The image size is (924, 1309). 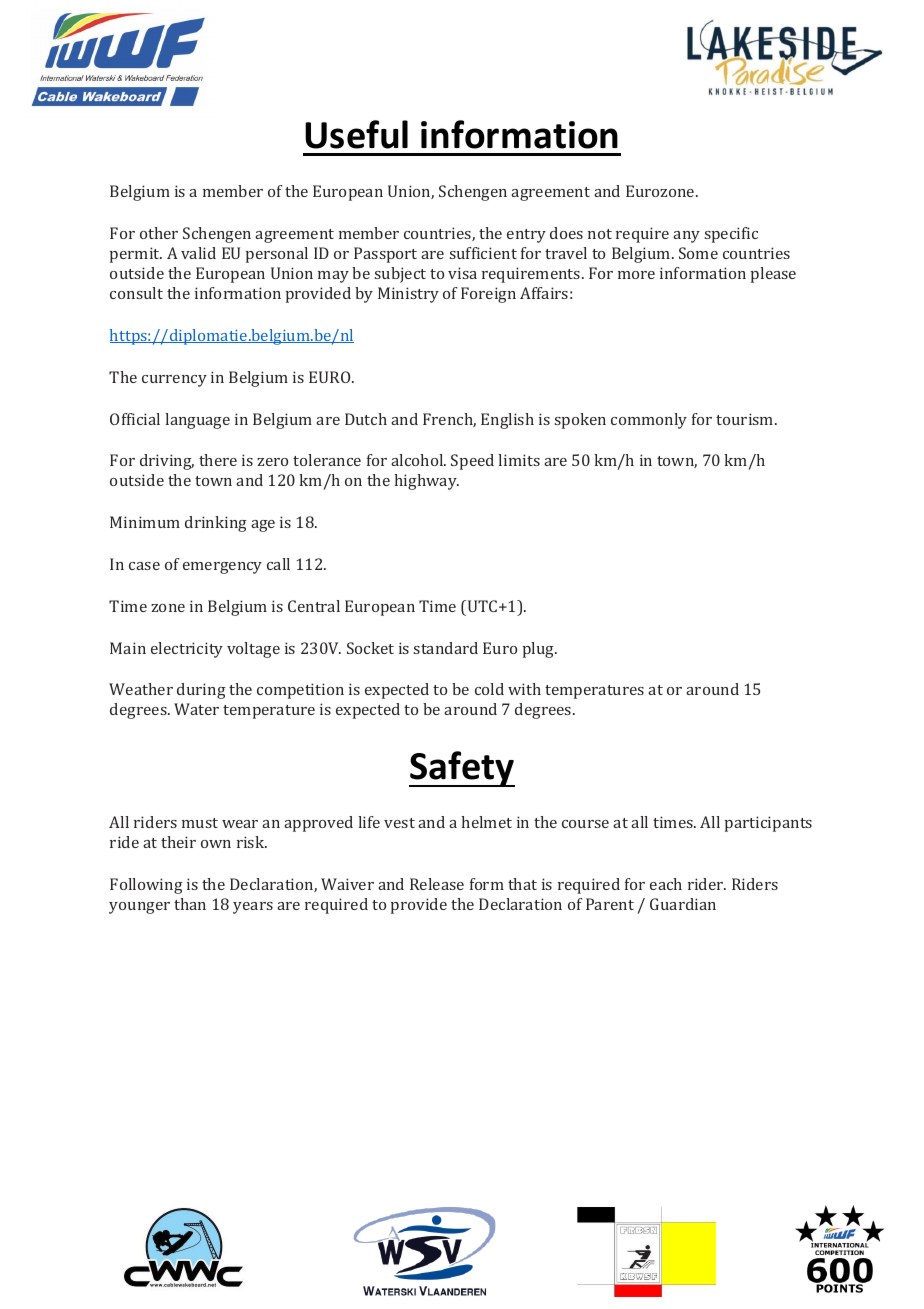 What do you see at coordinates (356, 134) in the document?
I see `Useful` at bounding box center [356, 134].
